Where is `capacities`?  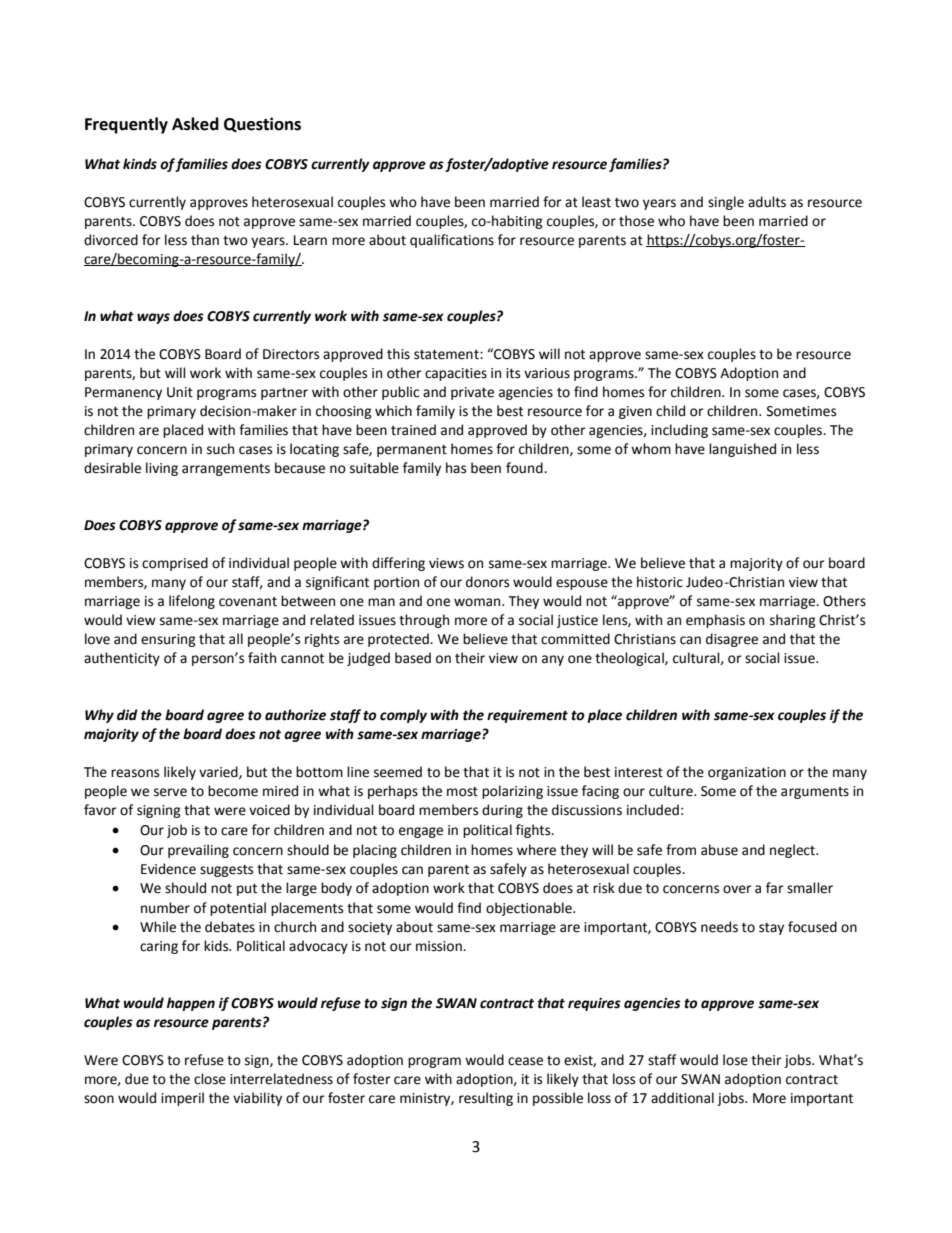
capacities is located at coordinates (456, 374).
